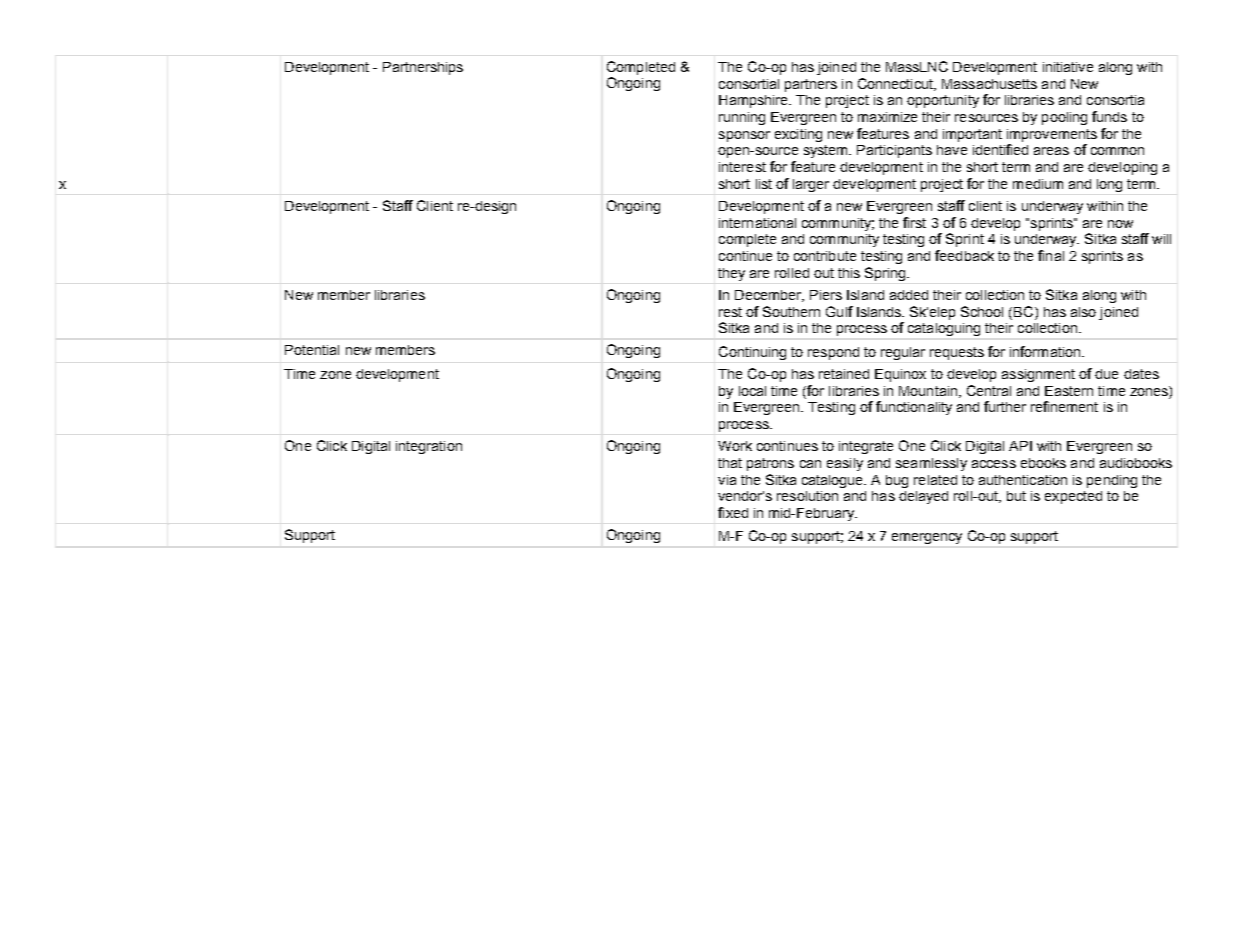 The width and height of the screenshot is (1233, 952). Describe the element at coordinates (312, 350) in the screenshot. I see `Potential` at that location.
